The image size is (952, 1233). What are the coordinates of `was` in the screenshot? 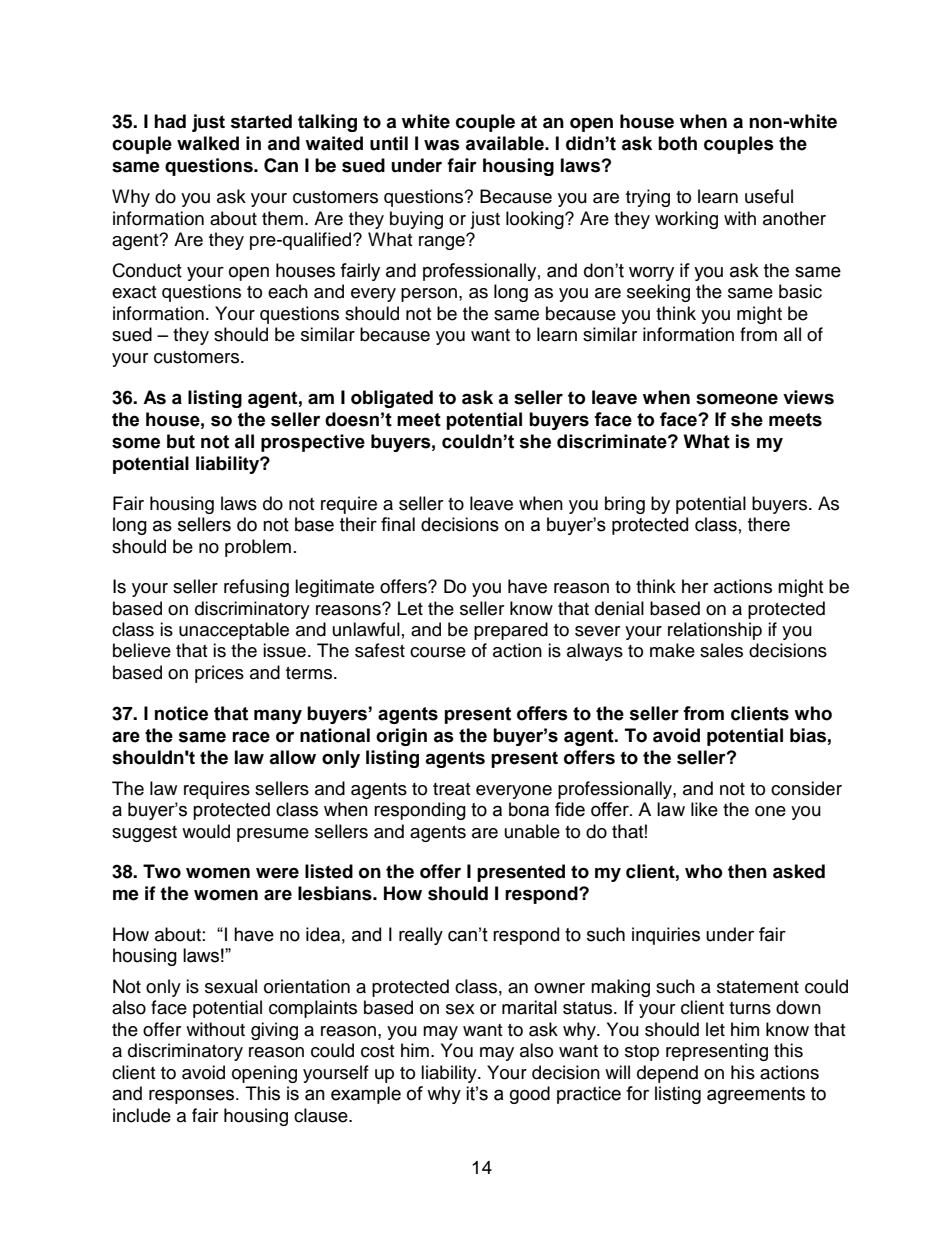 It's located at (442, 145).
